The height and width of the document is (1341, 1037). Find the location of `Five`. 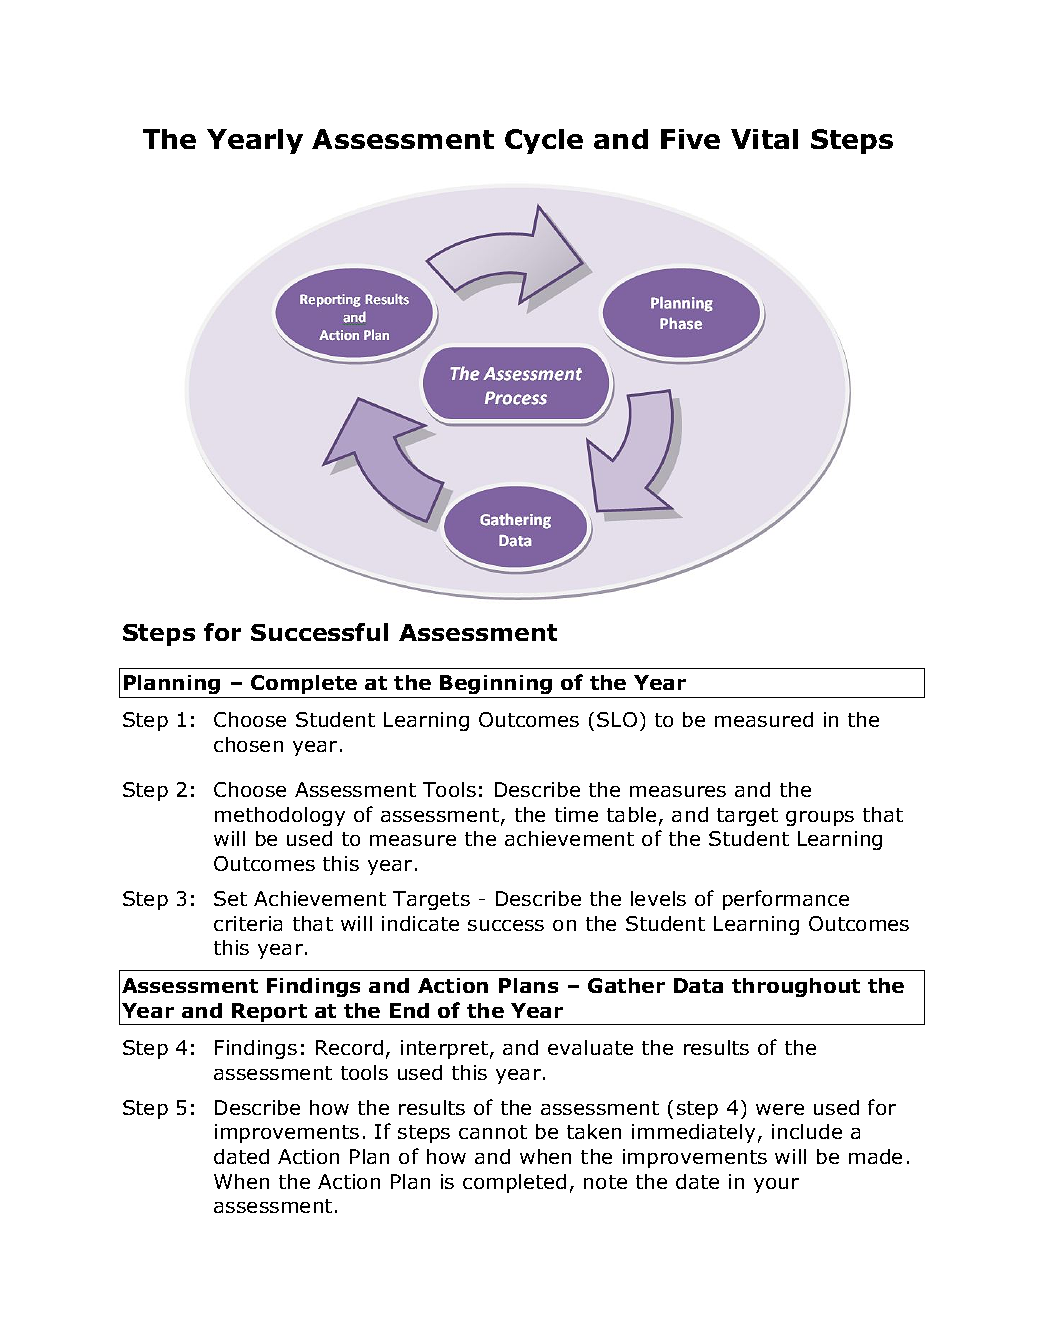

Five is located at coordinates (690, 139).
